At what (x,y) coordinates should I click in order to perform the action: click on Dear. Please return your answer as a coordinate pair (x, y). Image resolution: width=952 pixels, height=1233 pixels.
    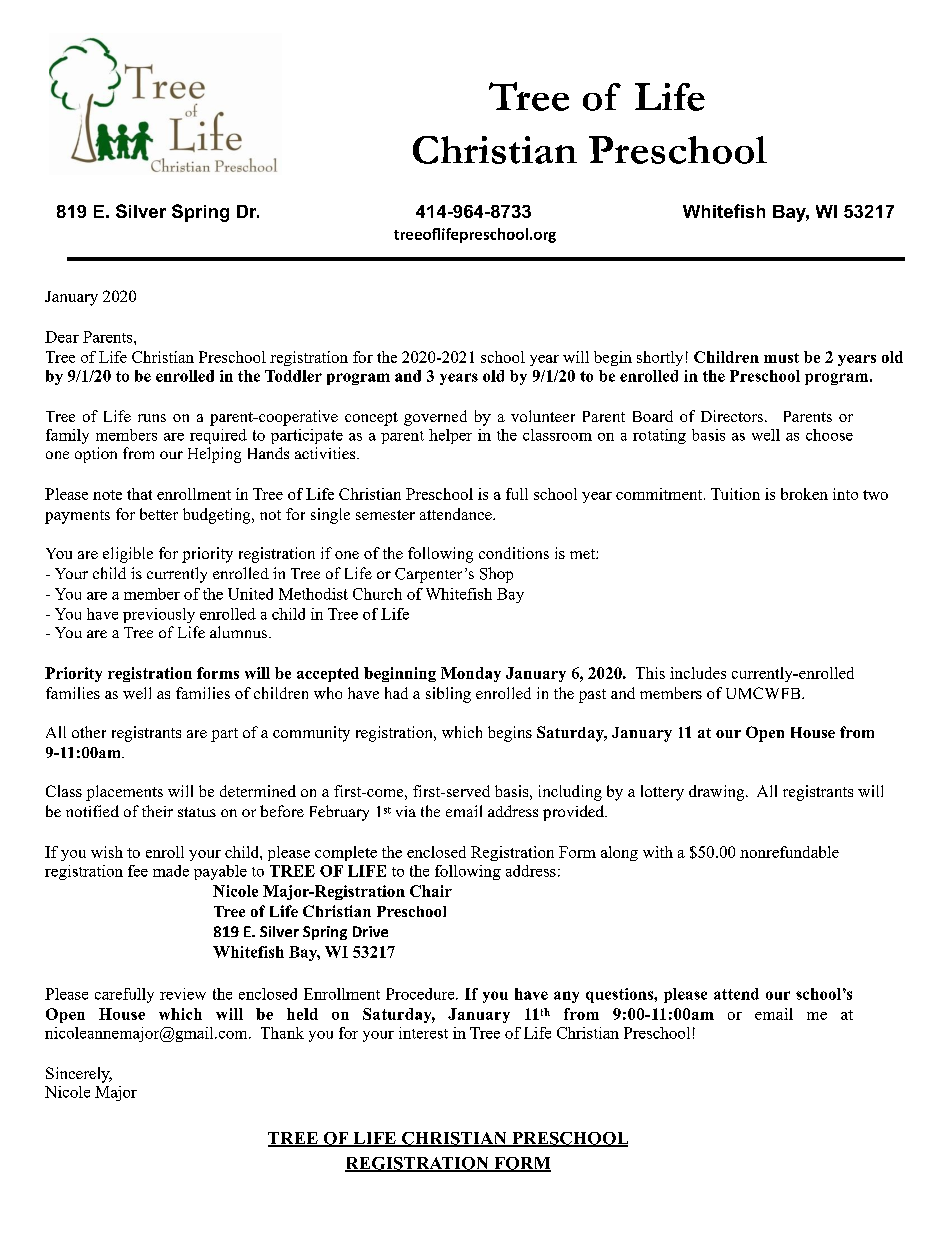
    Looking at the image, I should click on (62, 337).
